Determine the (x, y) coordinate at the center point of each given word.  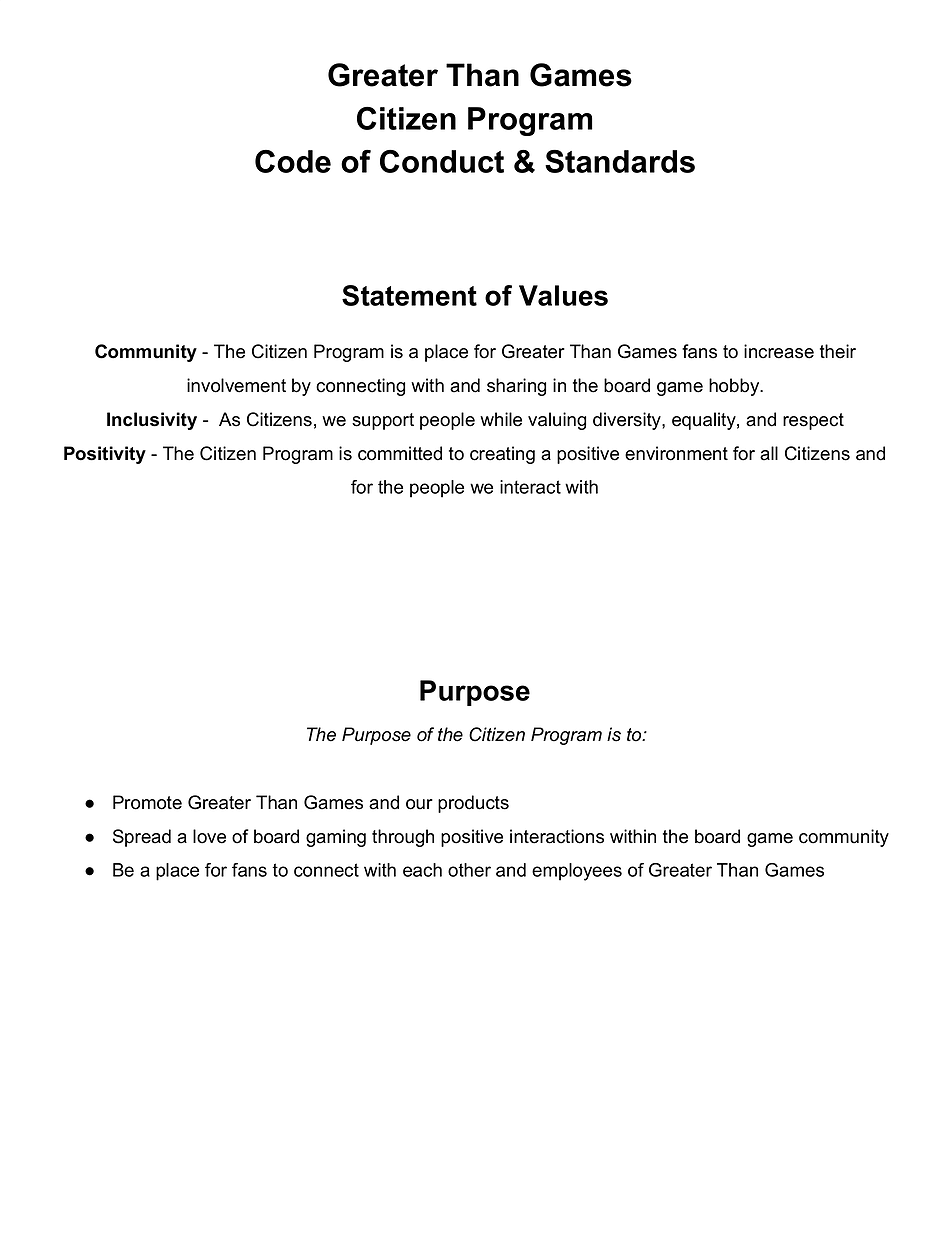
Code (293, 161)
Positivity (105, 455)
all (769, 453)
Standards (620, 161)
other (469, 870)
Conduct (442, 161)
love (209, 836)
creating (502, 455)
